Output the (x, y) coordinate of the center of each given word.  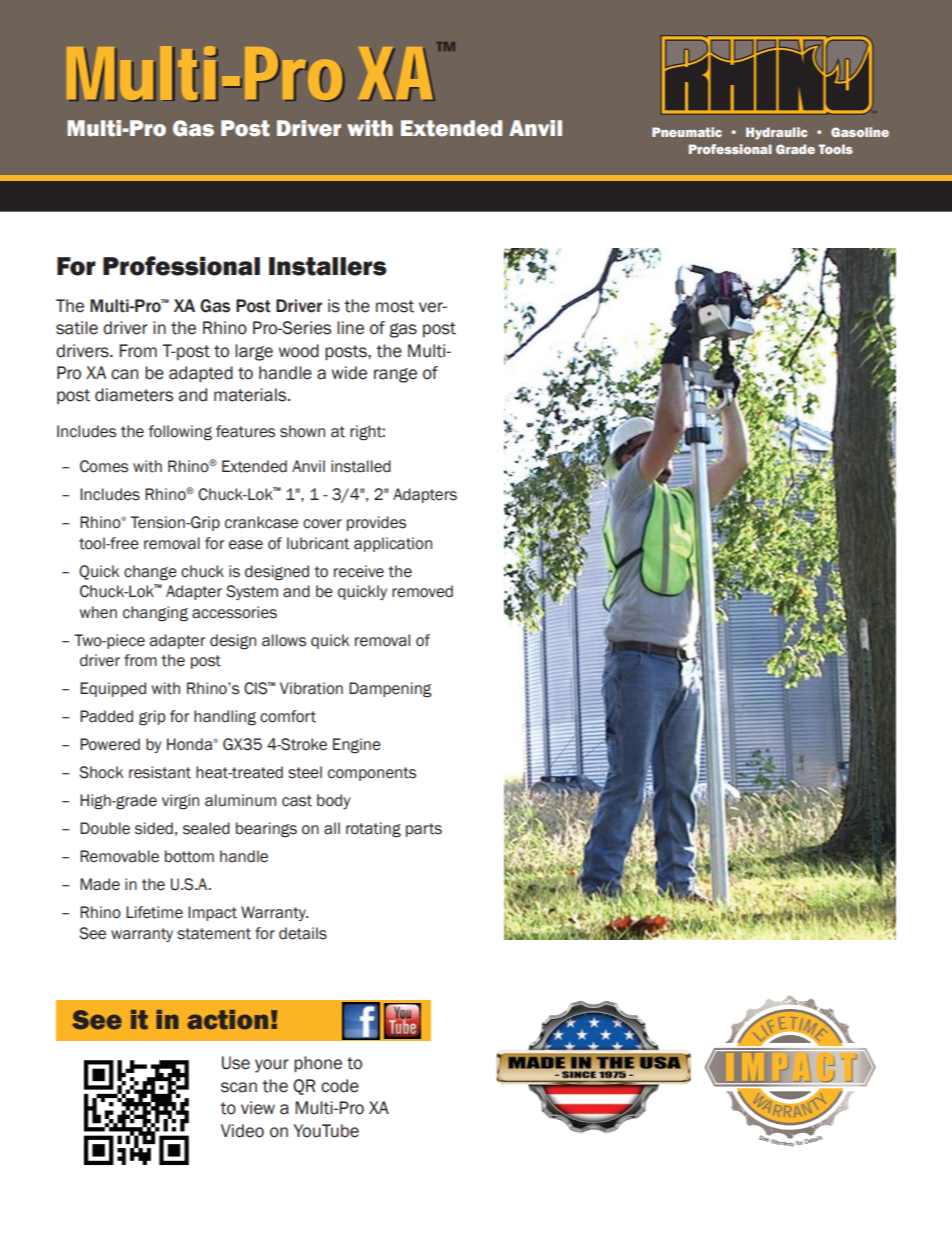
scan (239, 1087)
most (395, 306)
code (340, 1086)
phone (318, 1064)
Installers (328, 266)
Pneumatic (687, 132)
